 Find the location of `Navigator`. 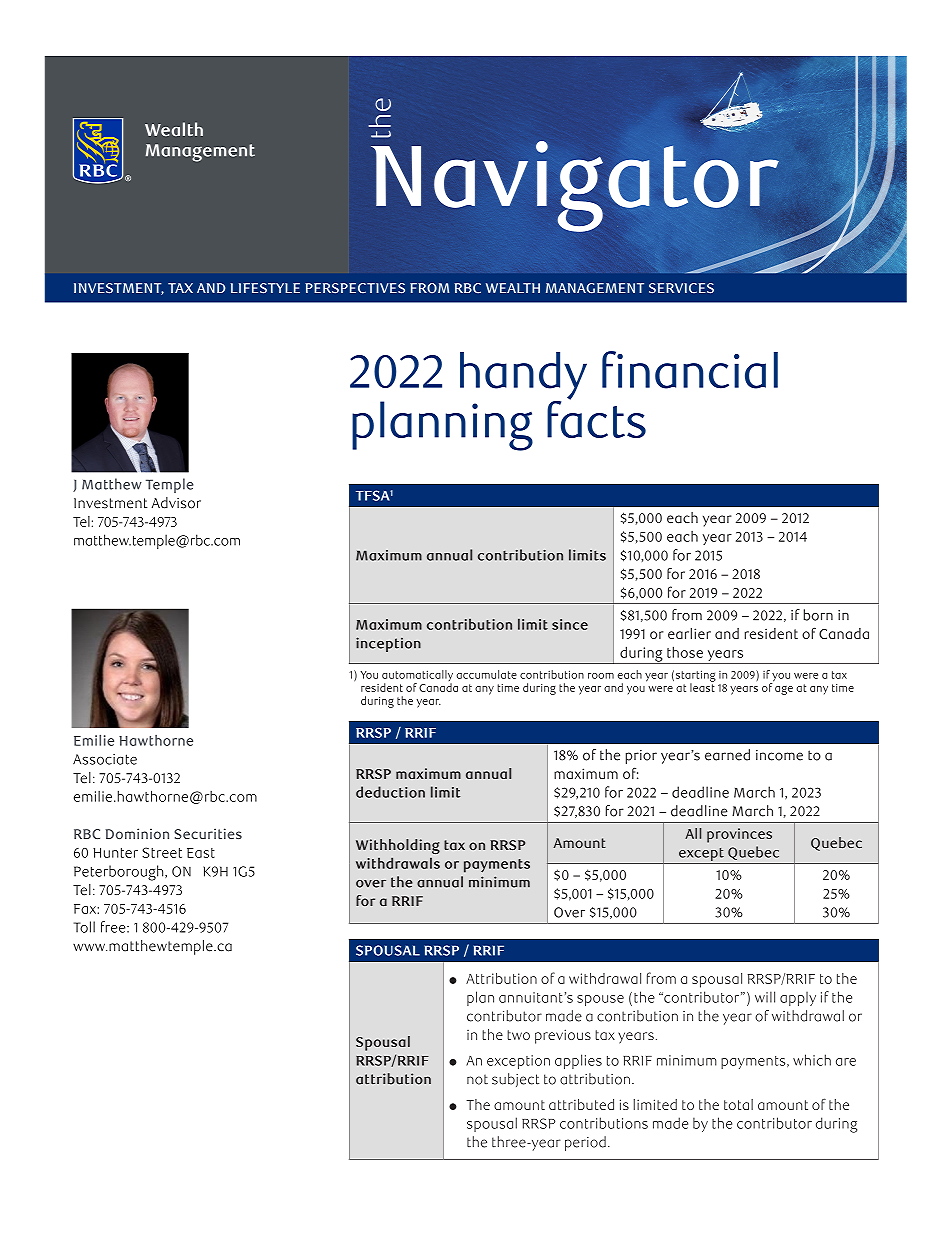

Navigator is located at coordinates (575, 186).
